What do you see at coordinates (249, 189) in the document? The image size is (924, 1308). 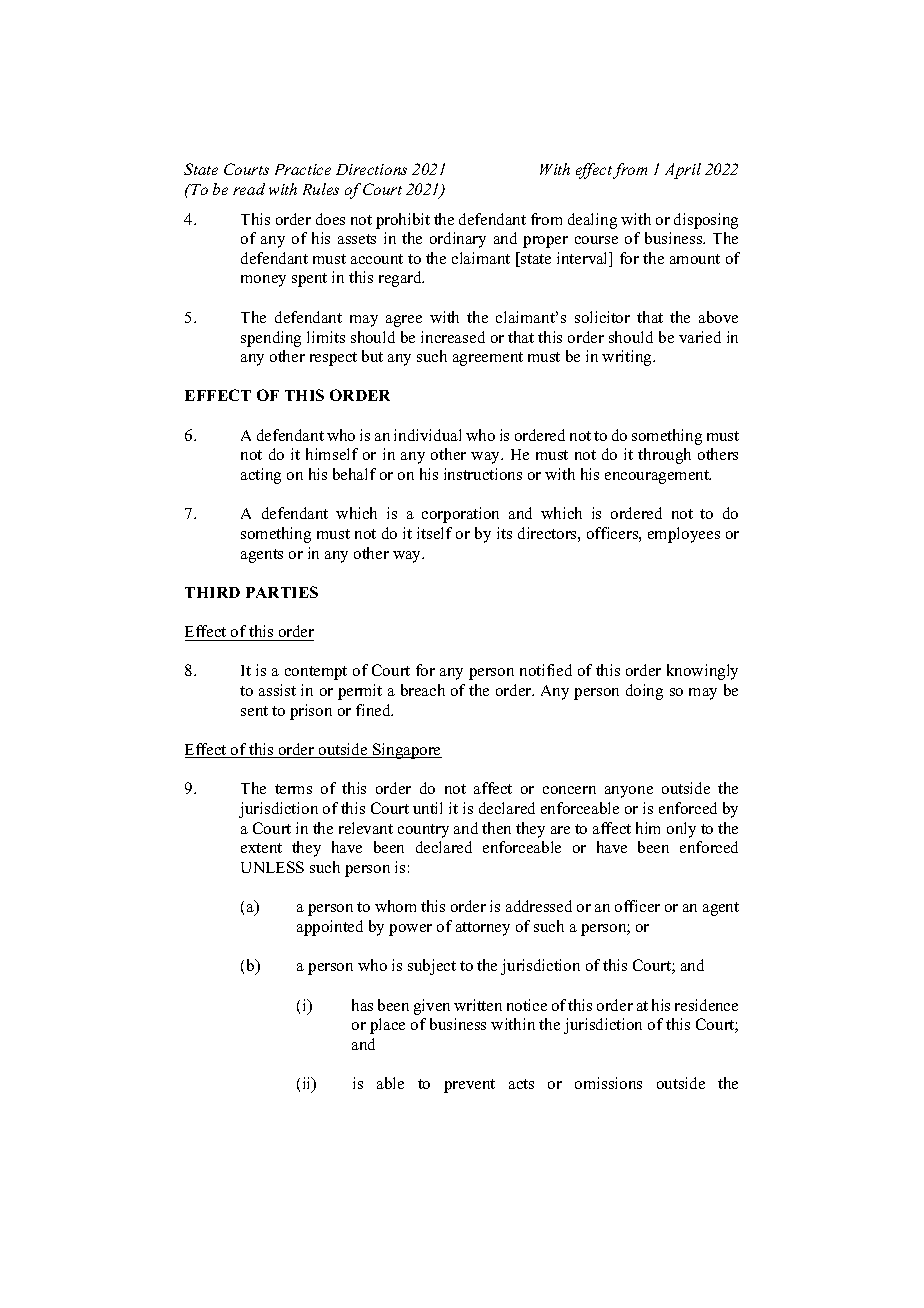 I see `read` at bounding box center [249, 189].
